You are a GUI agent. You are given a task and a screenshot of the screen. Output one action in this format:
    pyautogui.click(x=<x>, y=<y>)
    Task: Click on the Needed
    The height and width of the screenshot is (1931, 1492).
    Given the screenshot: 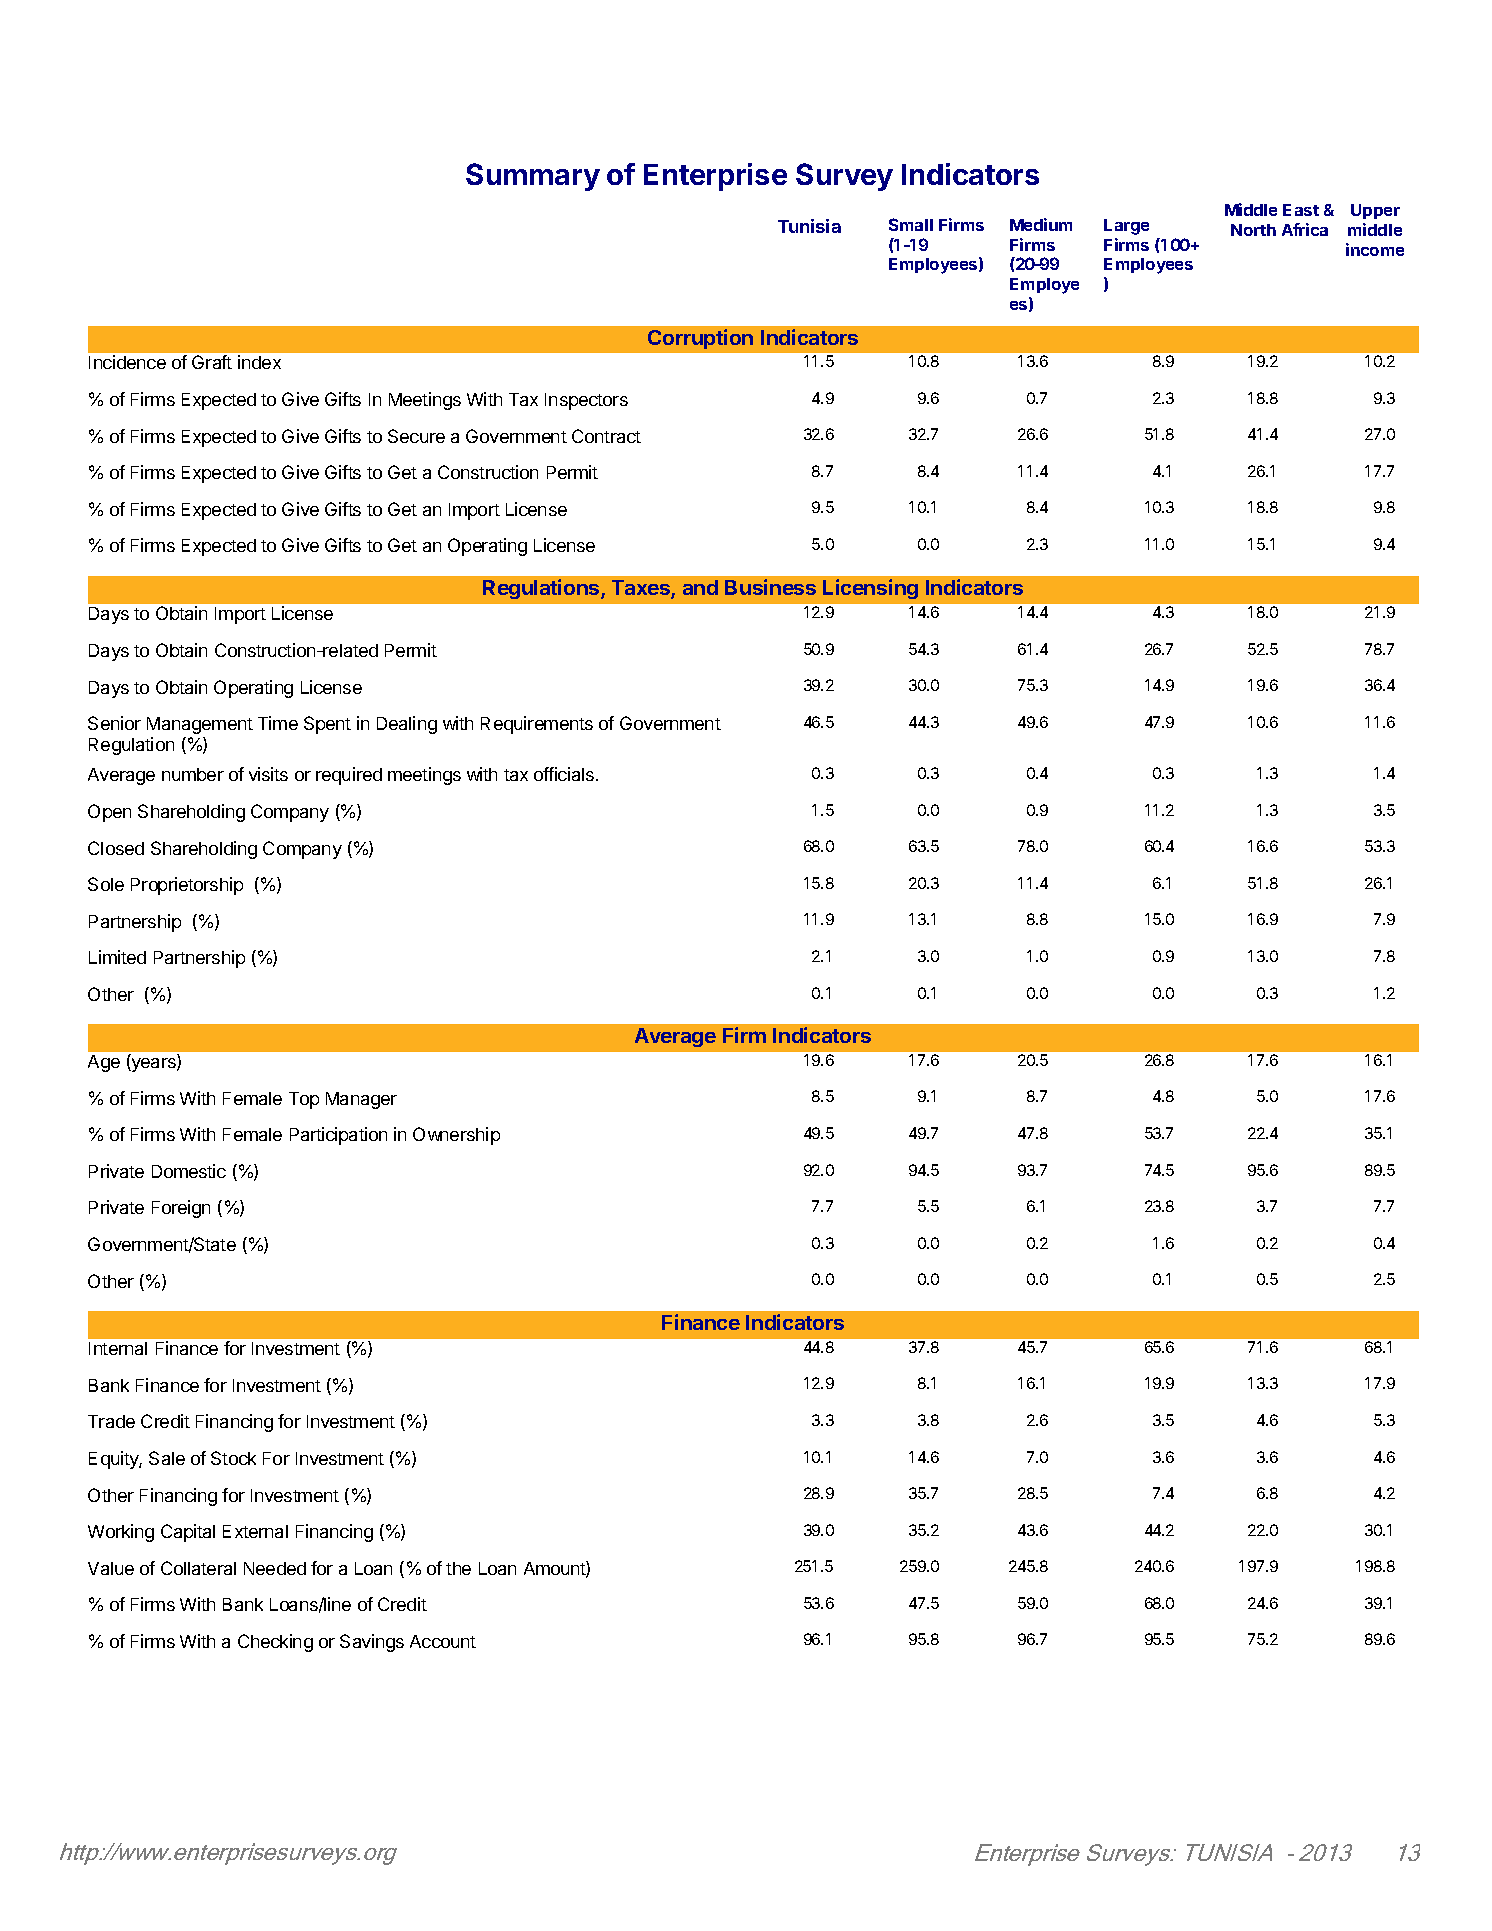 What is the action you would take?
    pyautogui.click(x=275, y=1568)
